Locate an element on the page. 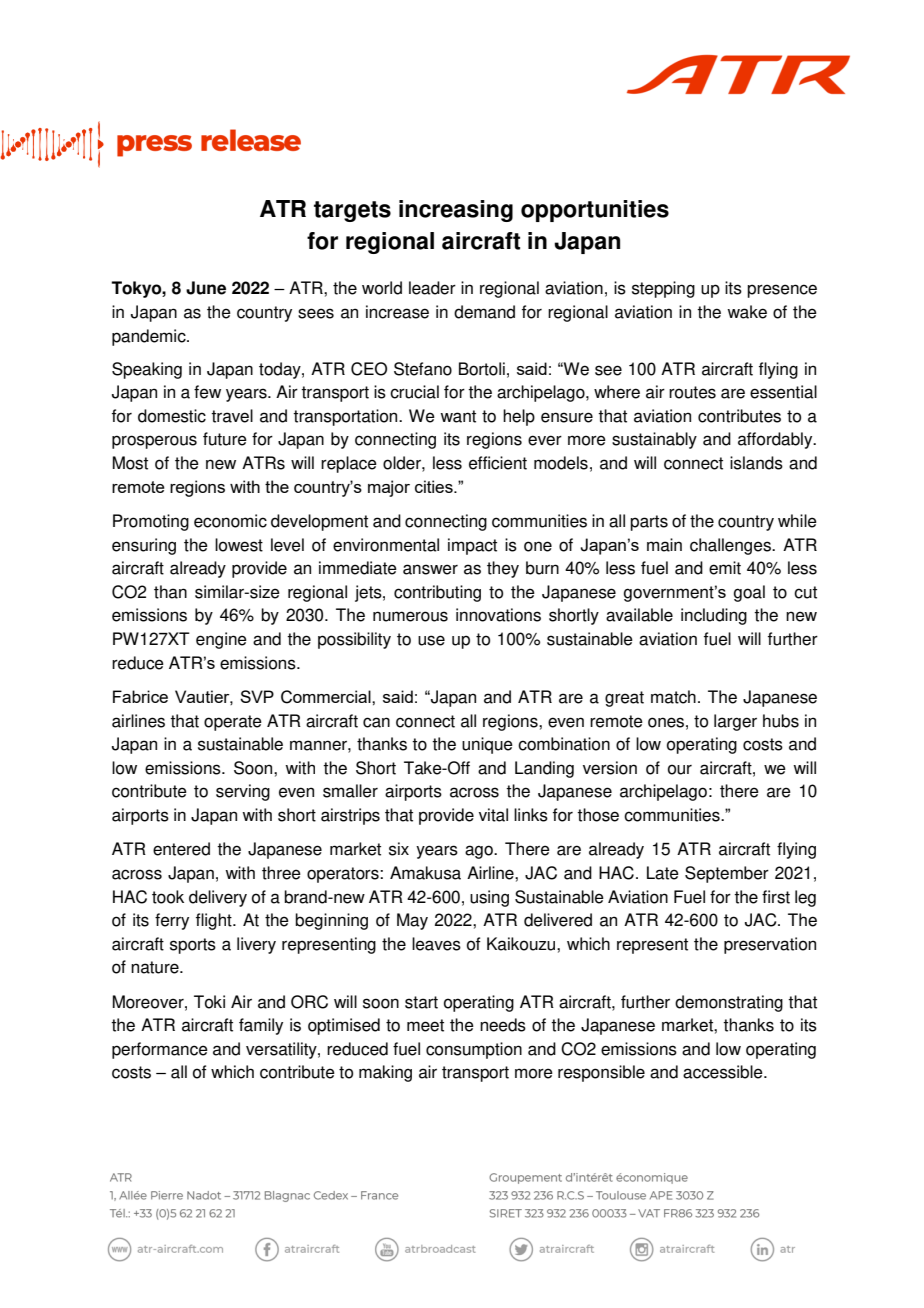  increasing is located at coordinates (456, 211).
